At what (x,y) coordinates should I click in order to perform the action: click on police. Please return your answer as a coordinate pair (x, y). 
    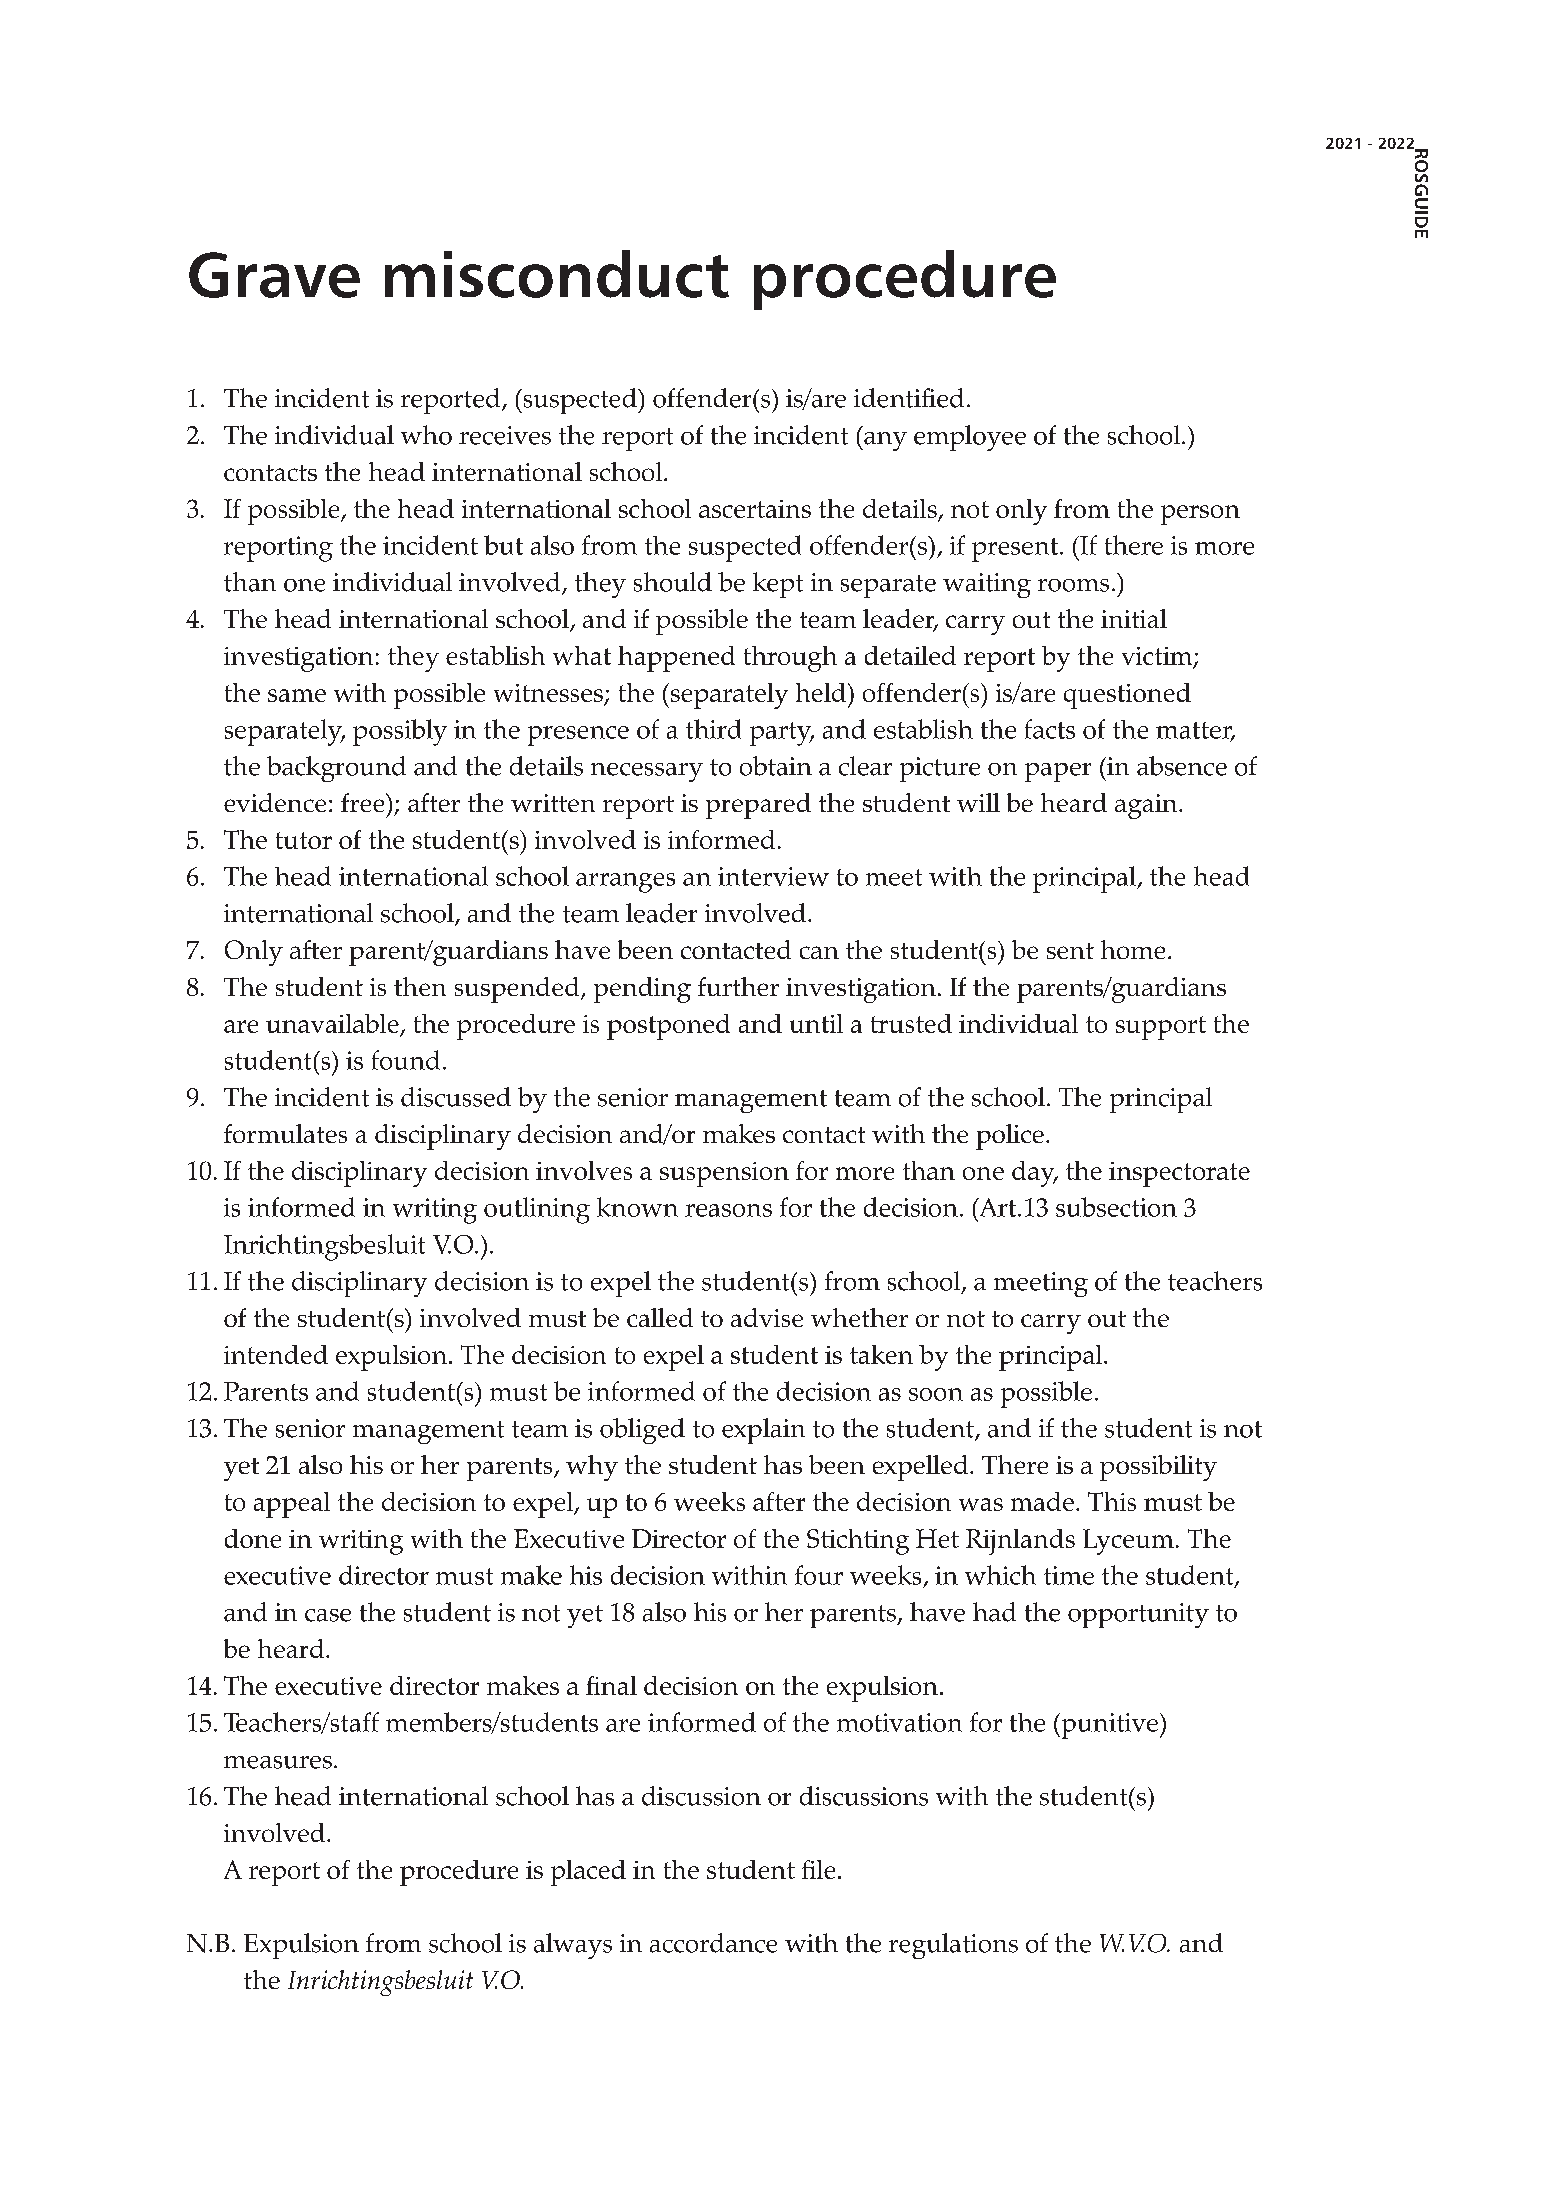
    Looking at the image, I should click on (1010, 1137).
